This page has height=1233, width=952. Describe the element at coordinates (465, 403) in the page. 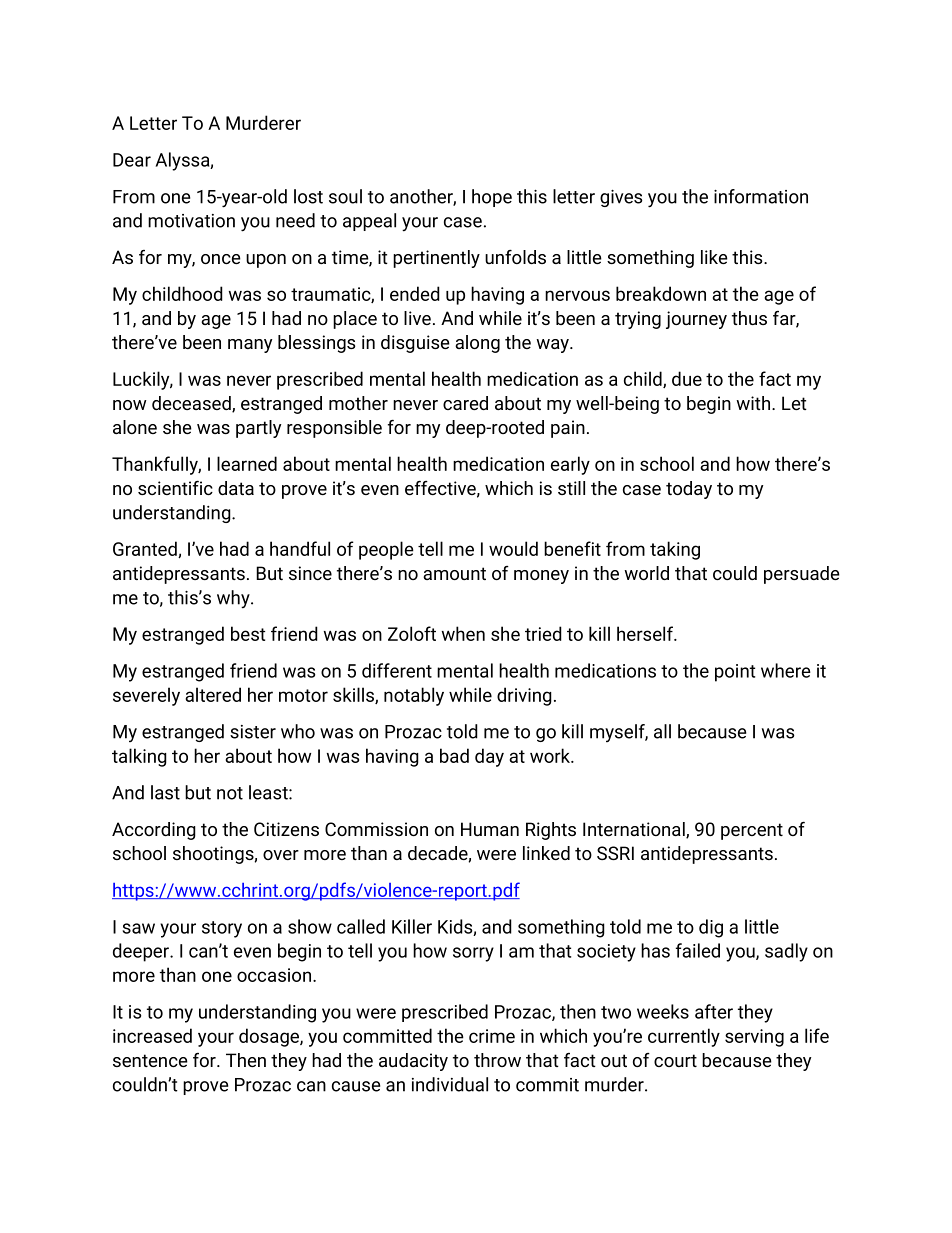

I see `cared` at that location.
